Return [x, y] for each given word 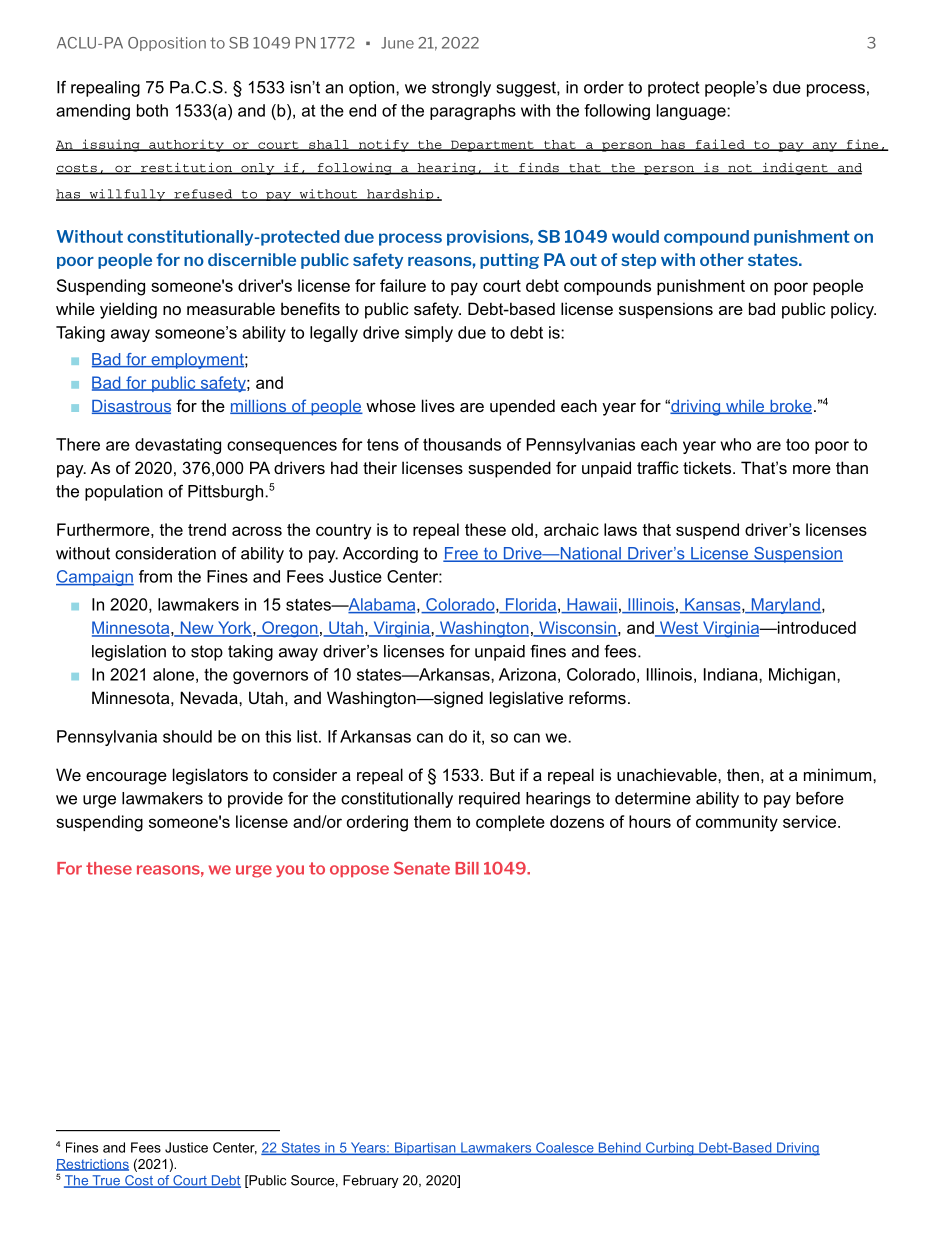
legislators [210, 776]
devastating [178, 446]
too [797, 444]
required [489, 800]
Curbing [669, 1149]
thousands [462, 444]
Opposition [167, 44]
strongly [461, 89]
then [743, 774]
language [692, 112]
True [106, 1181]
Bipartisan [425, 1148]
